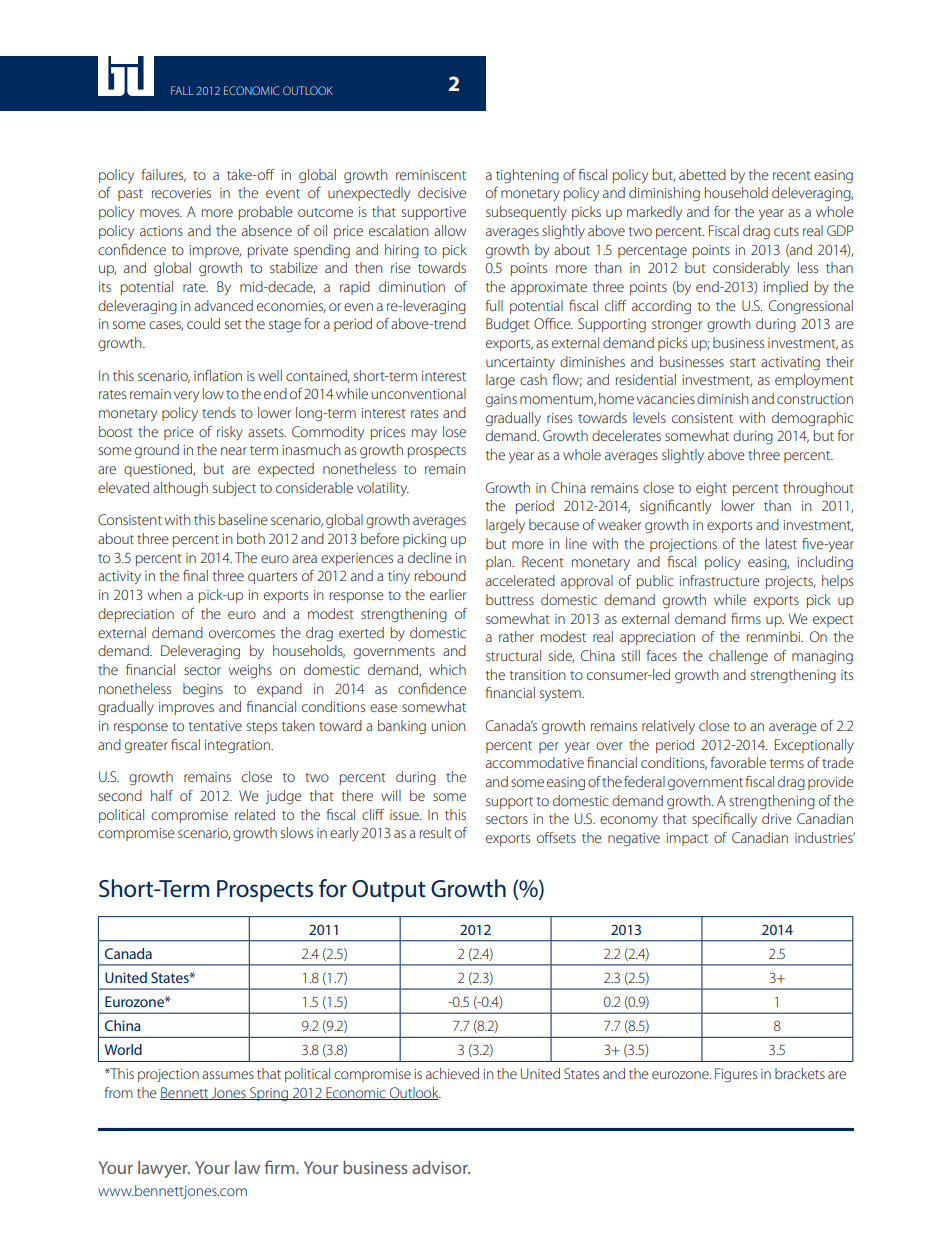 This image has height=1233, width=952. What do you see at coordinates (424, 434) in the image?
I see `may` at bounding box center [424, 434].
